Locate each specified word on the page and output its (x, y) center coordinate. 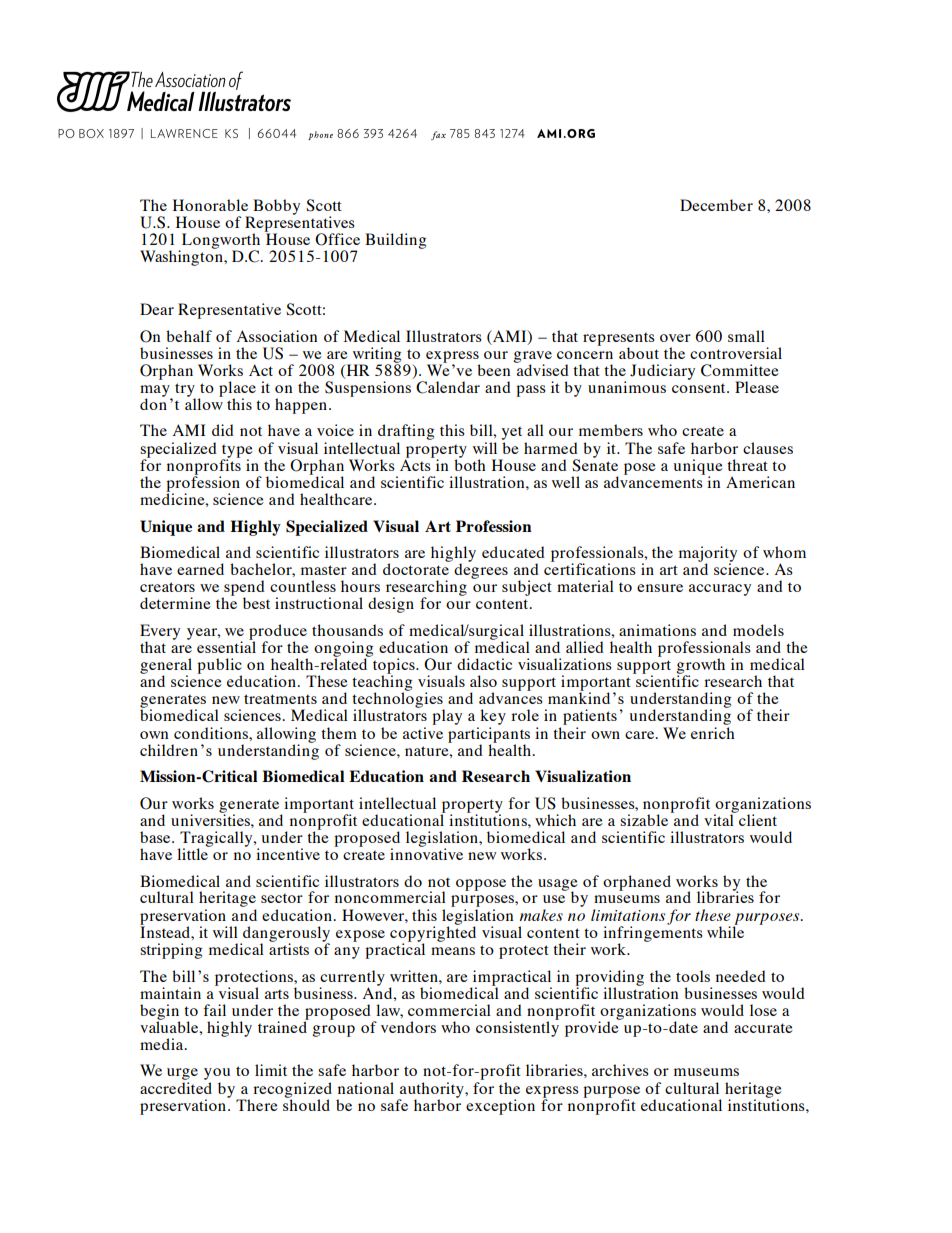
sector (282, 898)
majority (708, 555)
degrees (481, 570)
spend (243, 589)
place (237, 390)
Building (395, 241)
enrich (713, 733)
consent (700, 388)
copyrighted (433, 934)
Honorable (210, 205)
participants (489, 736)
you (217, 1075)
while (725, 931)
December (716, 205)
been (493, 370)
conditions (212, 733)
